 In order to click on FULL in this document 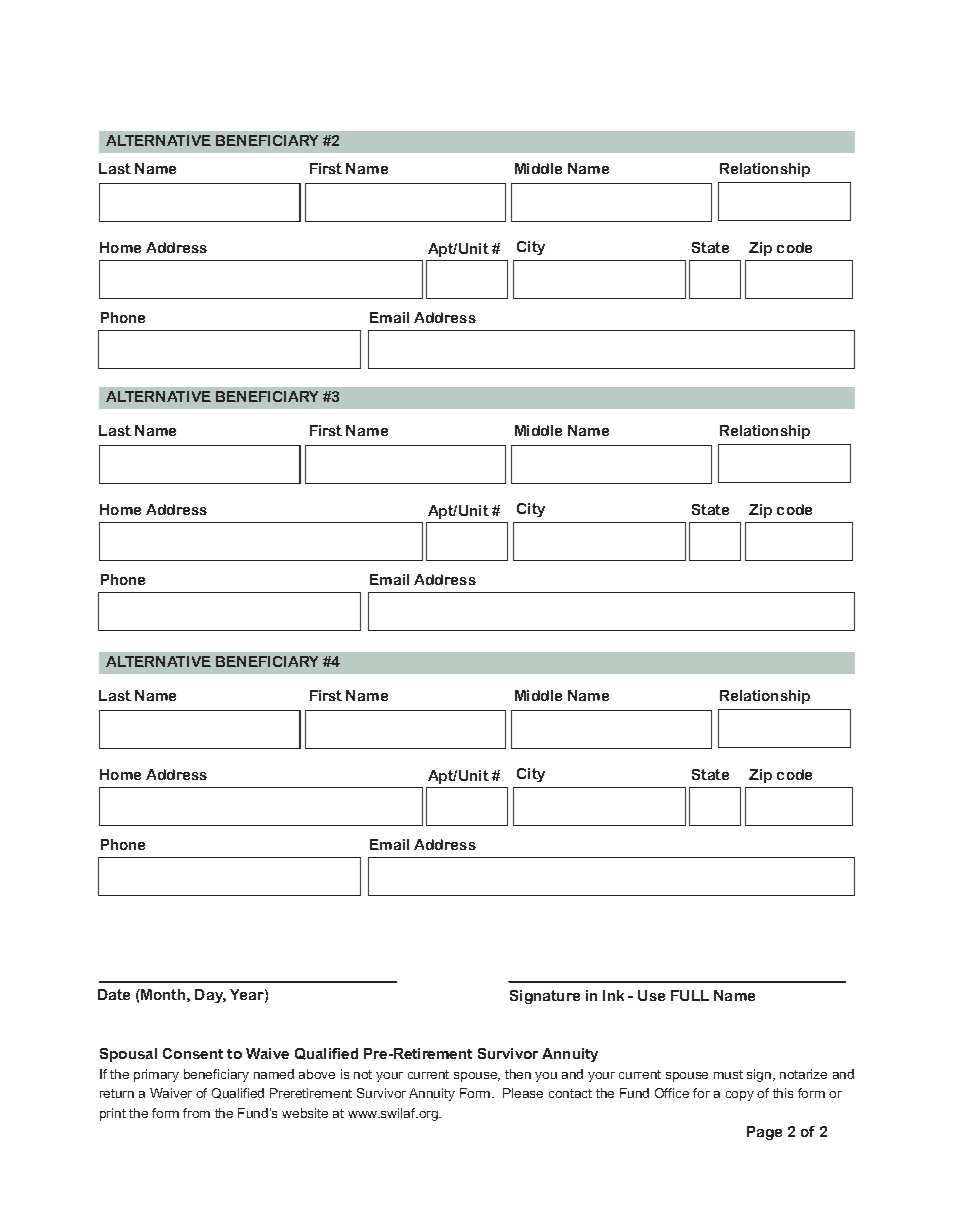, I will do `click(690, 995)`.
